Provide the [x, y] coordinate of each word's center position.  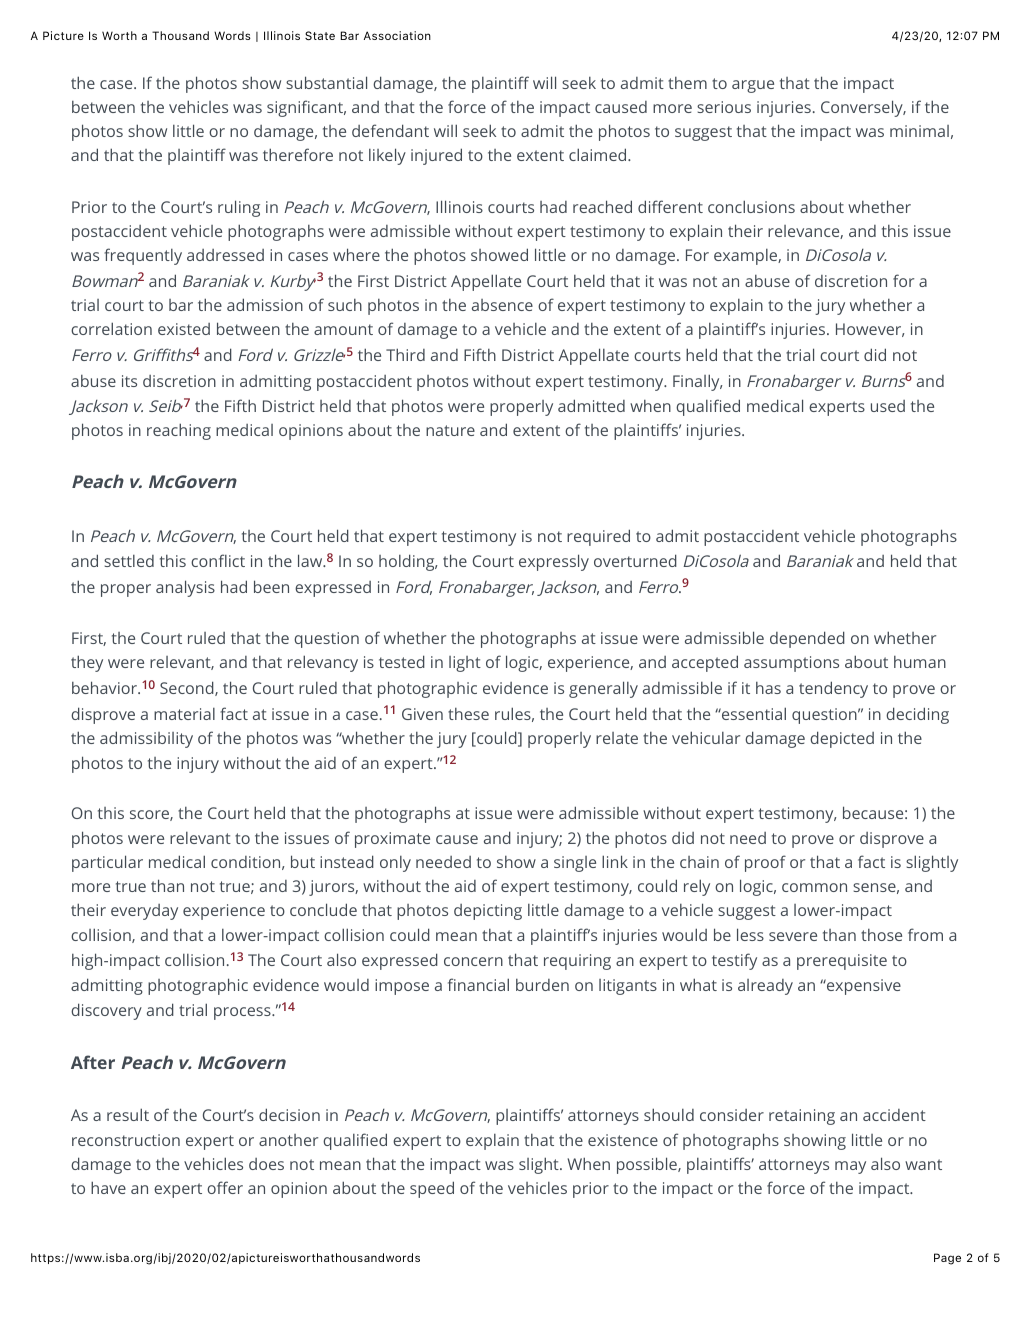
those [881, 935]
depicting [488, 912]
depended [807, 639]
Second [188, 688]
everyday [144, 912]
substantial [326, 82]
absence [502, 305]
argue [753, 86]
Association [397, 35]
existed [184, 329]
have [108, 1187]
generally [603, 689]
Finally [697, 382]
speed [432, 1189]
